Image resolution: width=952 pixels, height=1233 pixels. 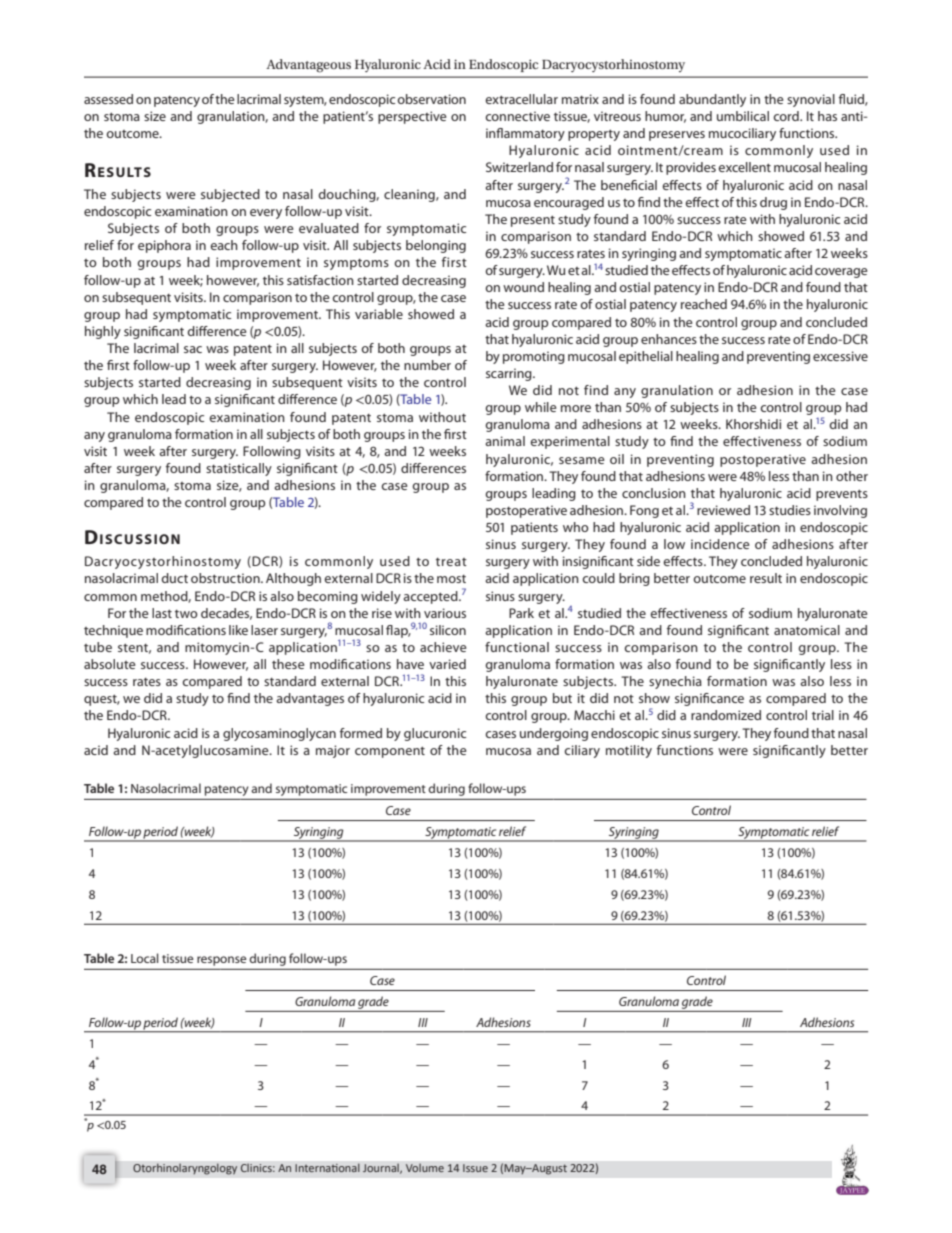 I want to click on umbilical, so click(x=743, y=116).
